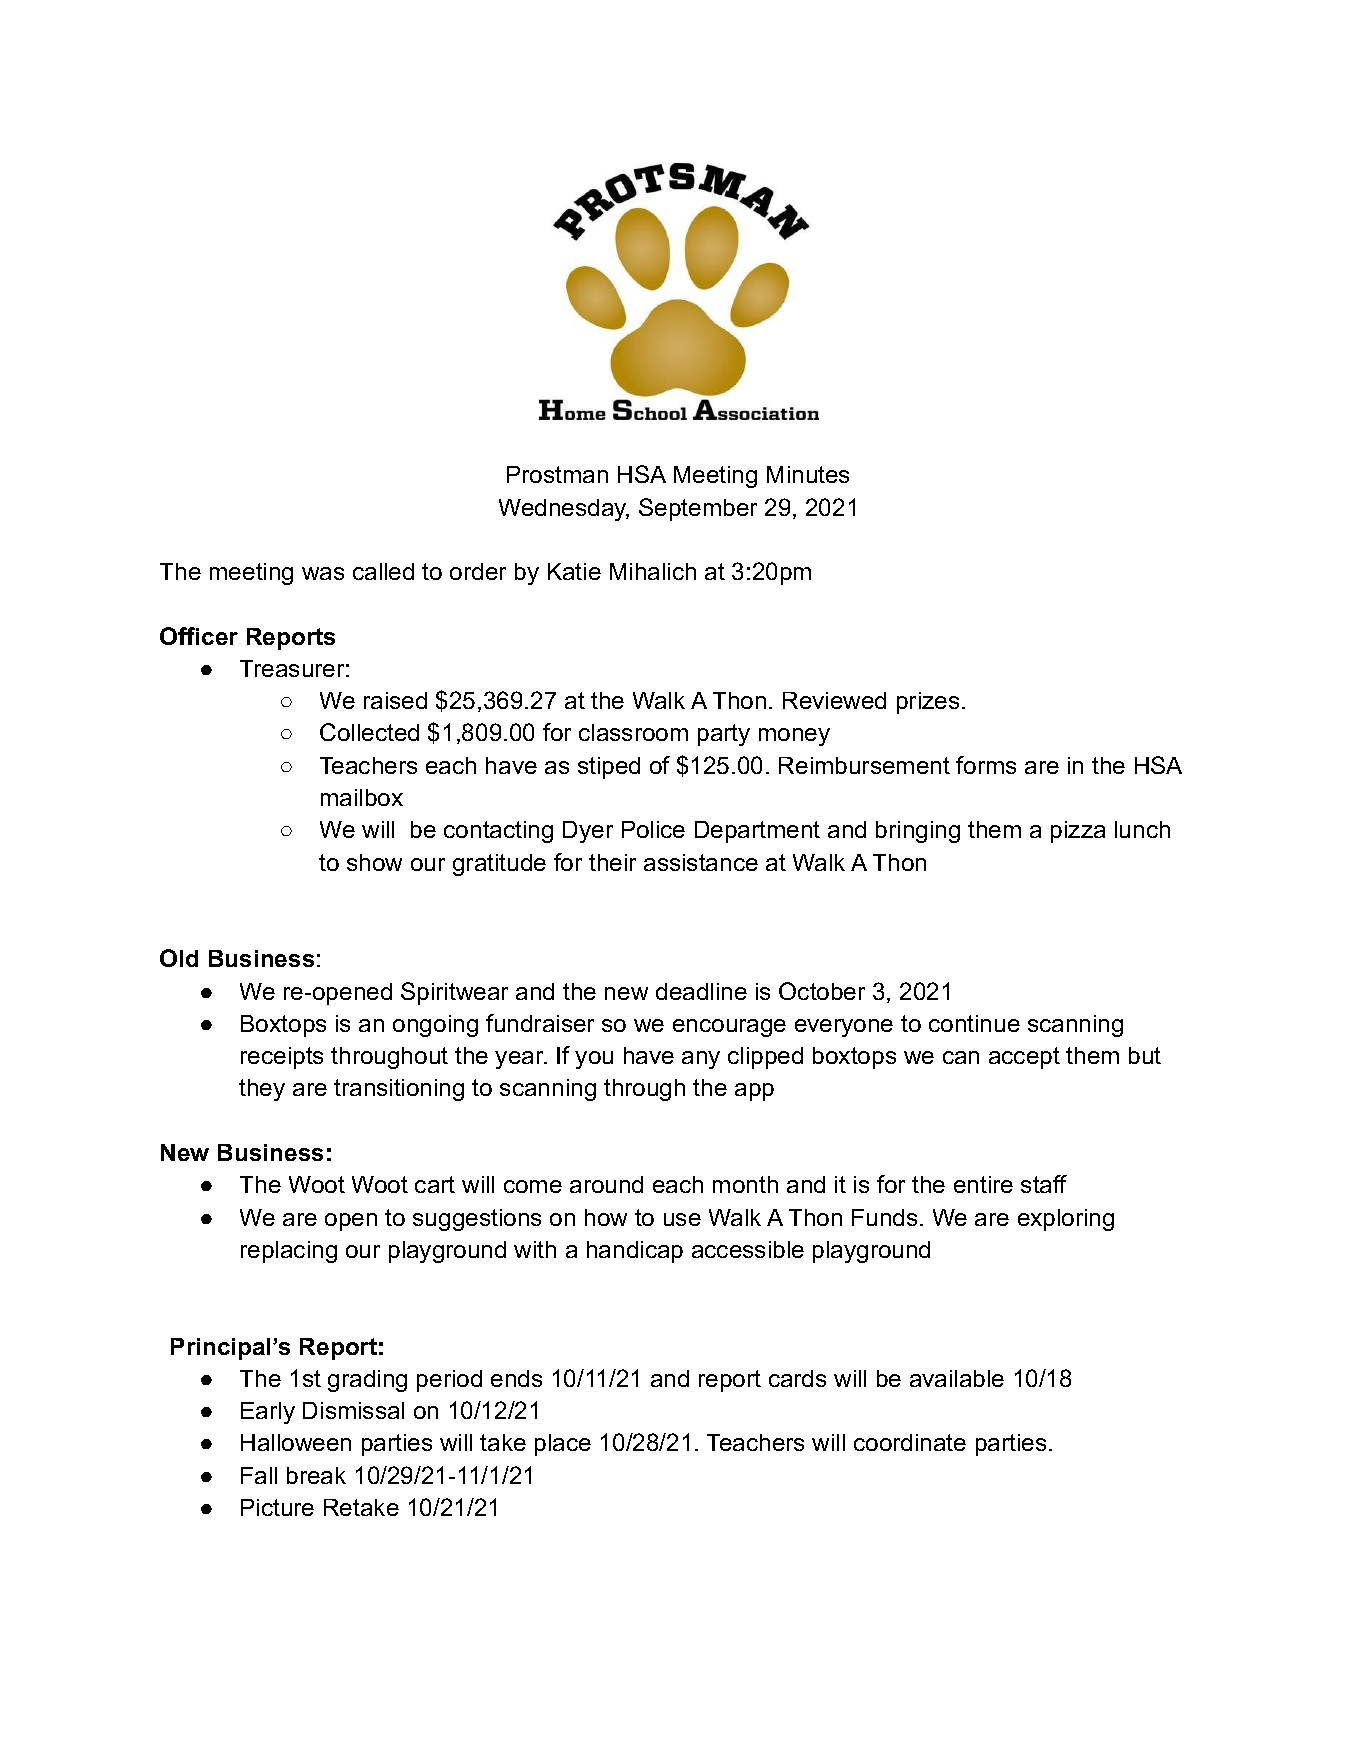 The image size is (1358, 1757). Describe the element at coordinates (1066, 1220) in the screenshot. I see `exploring` at that location.
